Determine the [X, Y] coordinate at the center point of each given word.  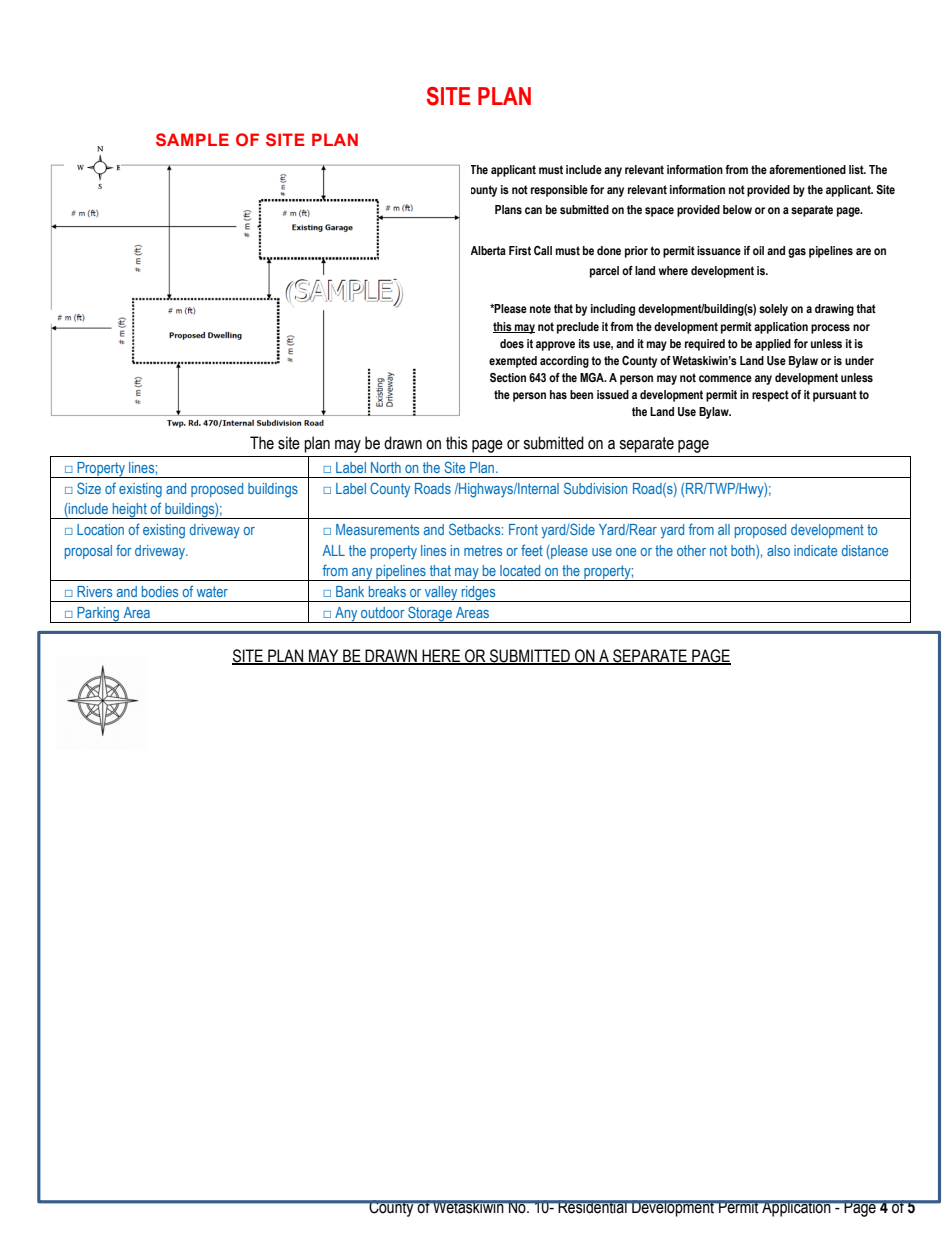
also [778, 550]
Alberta [488, 250]
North [386, 467]
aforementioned [807, 169]
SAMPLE [192, 139]
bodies [160, 591]
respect [770, 396]
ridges [478, 594]
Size [89, 488]
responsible [559, 191]
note [540, 308]
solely [773, 310]
